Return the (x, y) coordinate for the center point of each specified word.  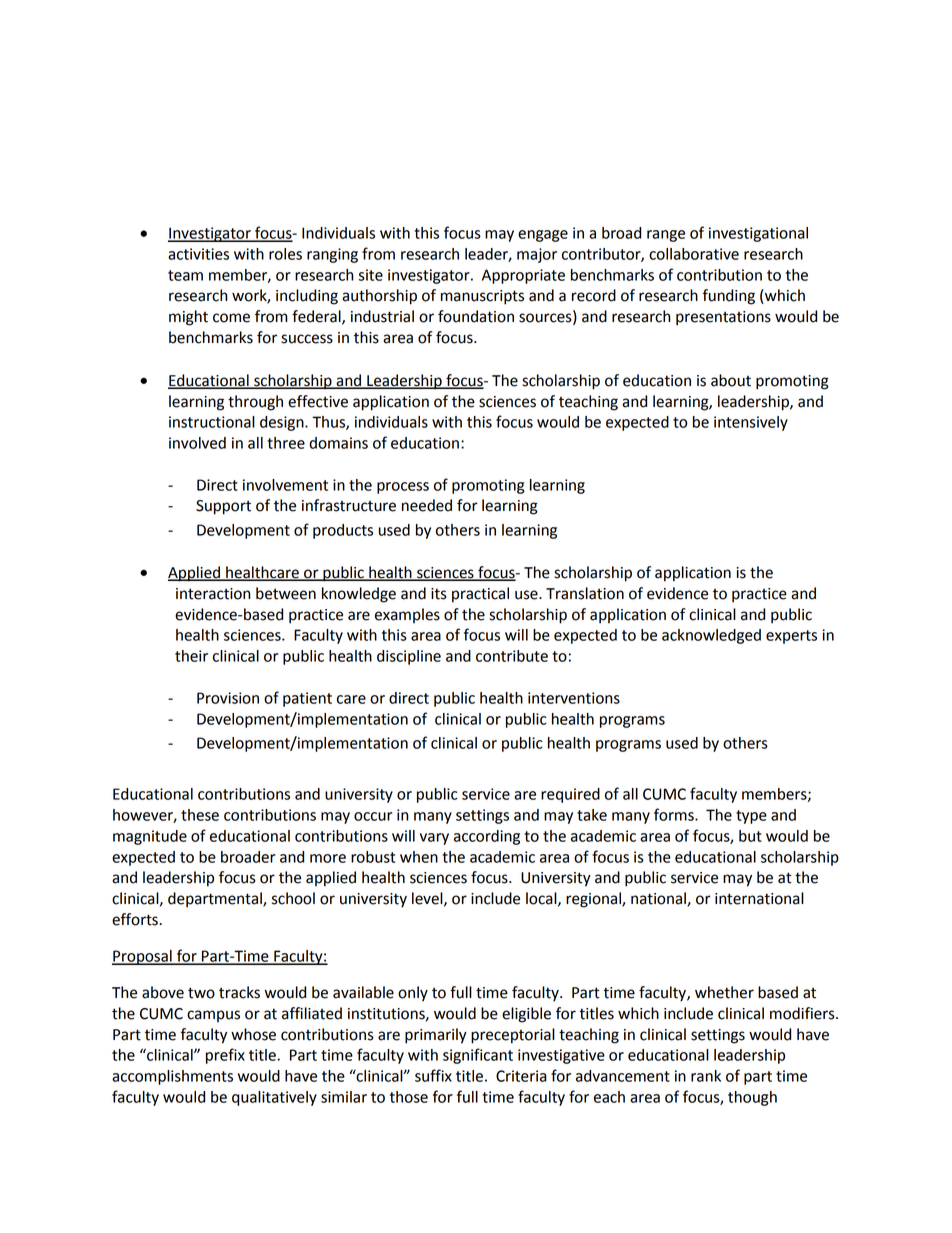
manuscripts (482, 297)
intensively (751, 423)
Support (223, 507)
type (751, 817)
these (200, 815)
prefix (225, 1056)
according (487, 837)
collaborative (694, 254)
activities (198, 254)
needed (427, 505)
